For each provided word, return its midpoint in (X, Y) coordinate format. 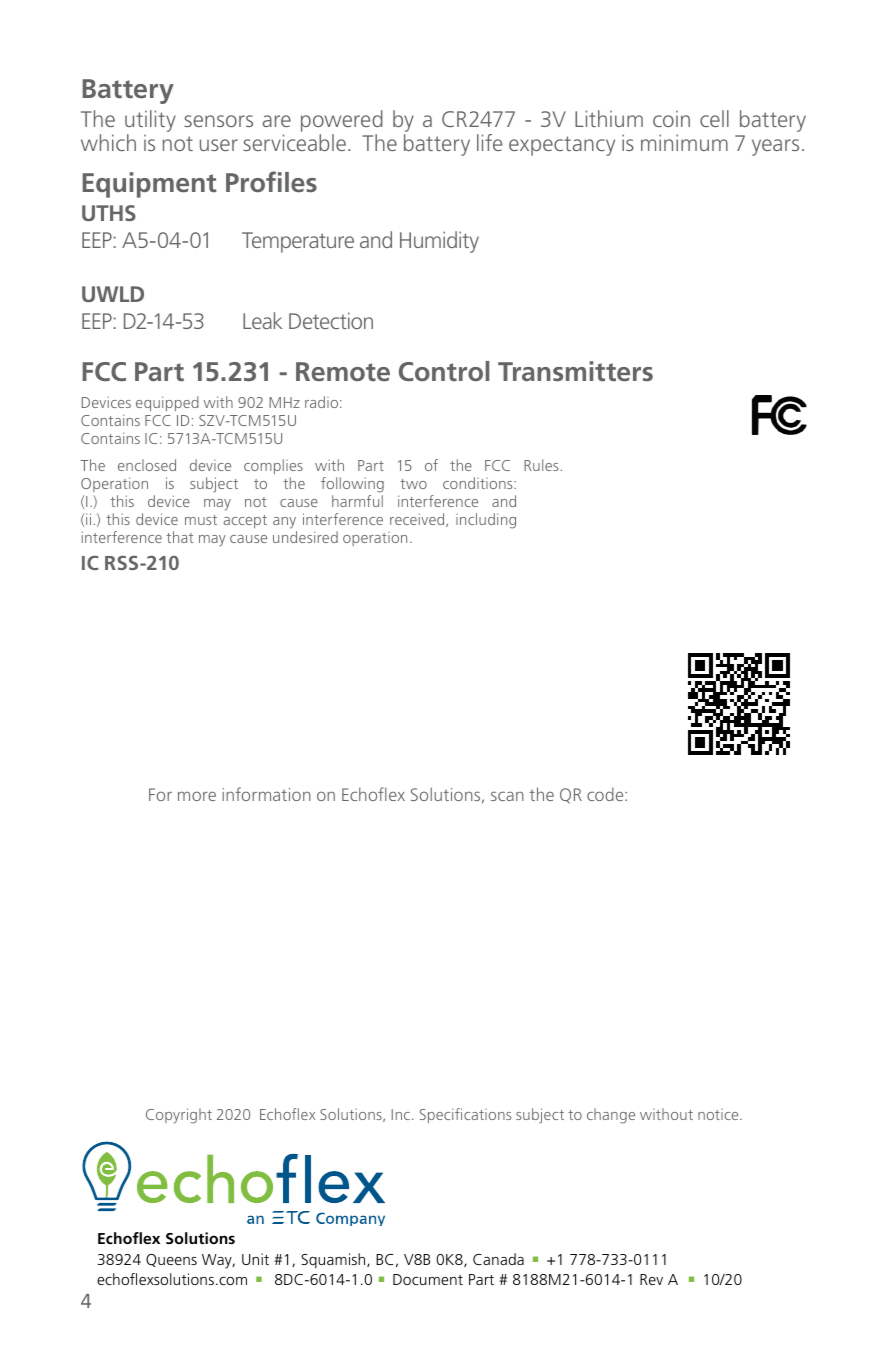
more (197, 796)
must (201, 520)
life (489, 142)
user (219, 145)
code (606, 794)
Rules (541, 465)
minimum (684, 142)
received (418, 520)
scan (507, 796)
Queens (171, 1260)
